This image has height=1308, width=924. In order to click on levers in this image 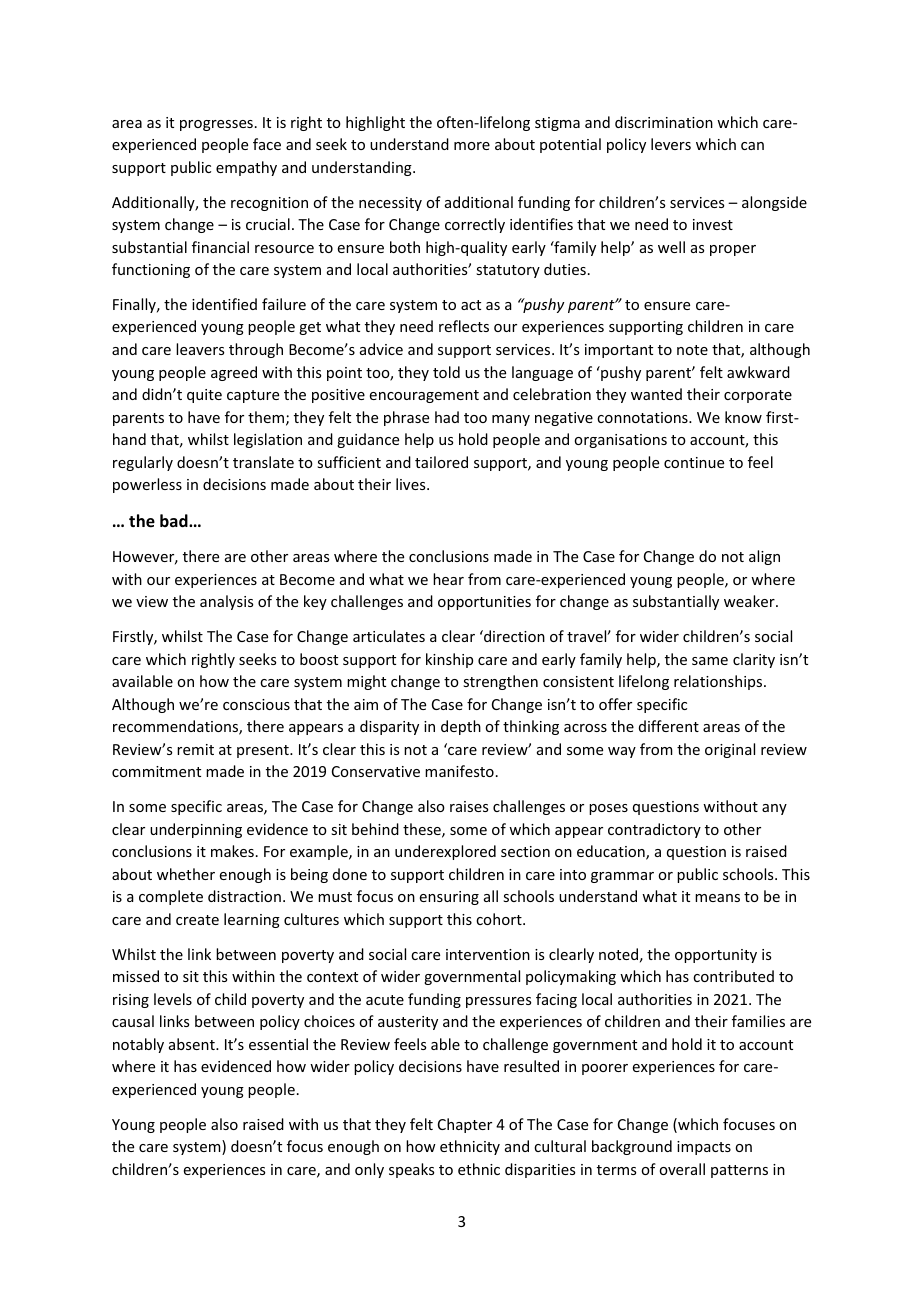, I will do `click(671, 144)`.
